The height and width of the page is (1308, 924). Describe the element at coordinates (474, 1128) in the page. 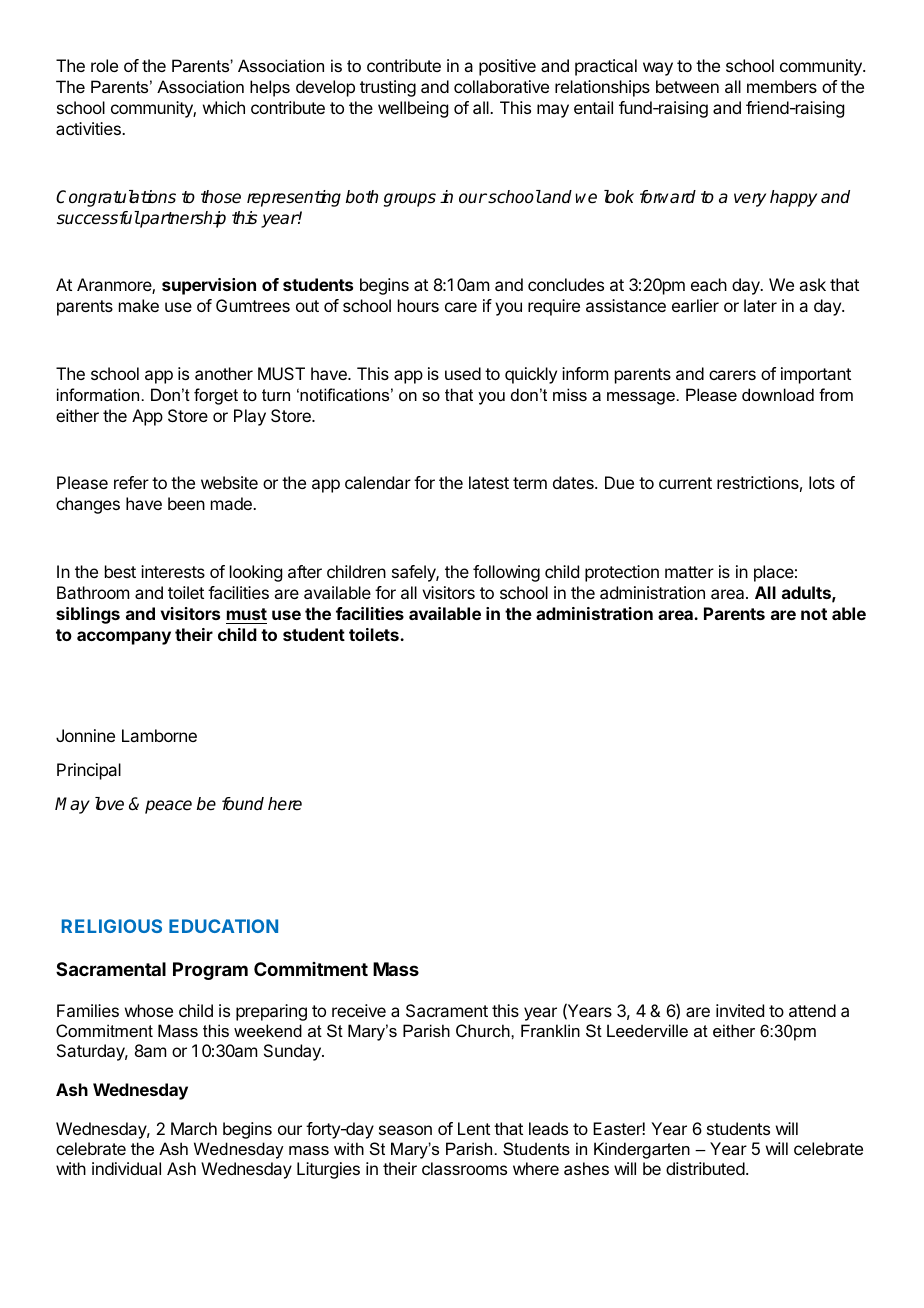

I see `Lent` at that location.
